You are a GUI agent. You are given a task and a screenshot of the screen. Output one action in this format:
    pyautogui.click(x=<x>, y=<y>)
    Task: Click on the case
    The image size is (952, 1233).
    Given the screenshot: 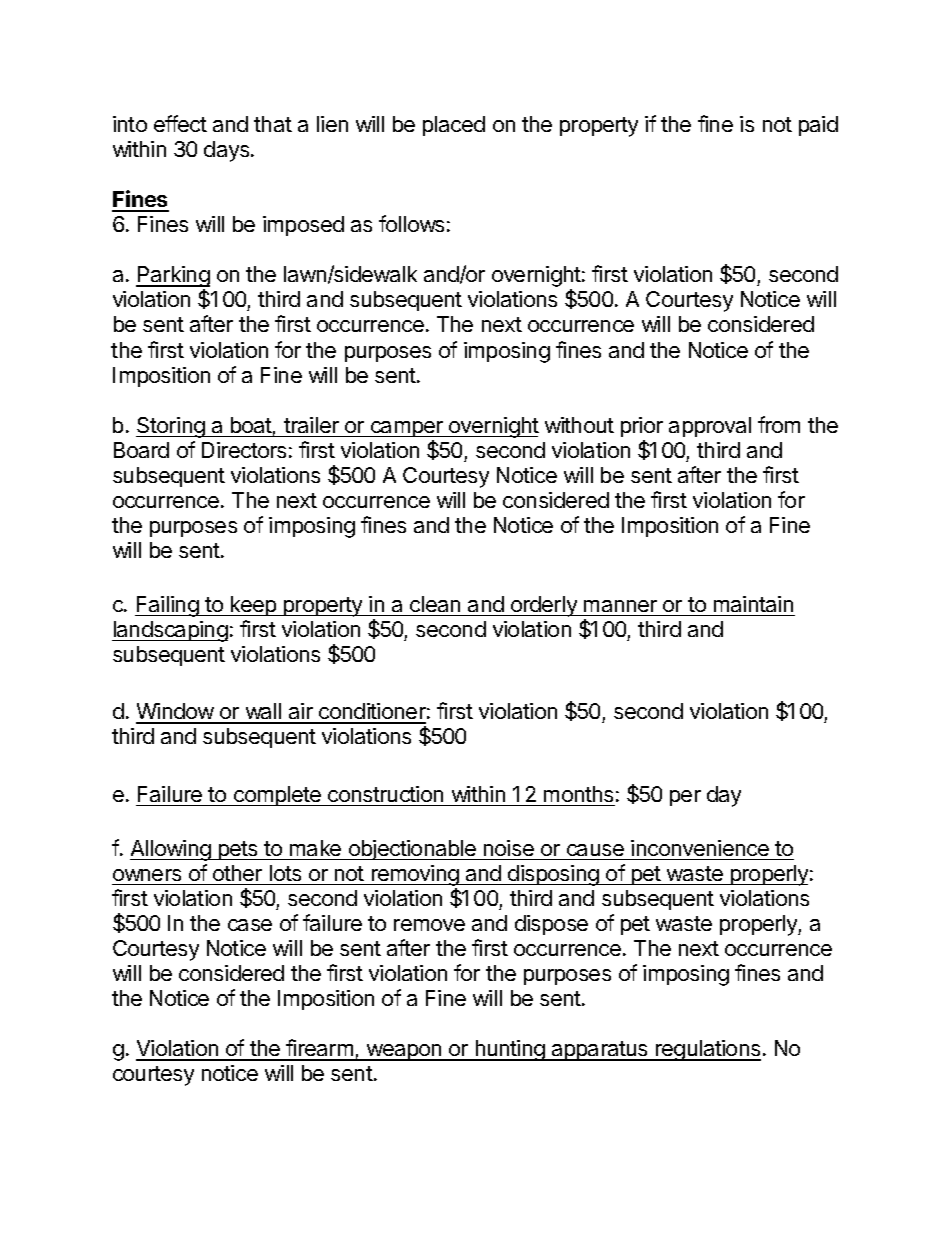 What is the action you would take?
    pyautogui.click(x=250, y=925)
